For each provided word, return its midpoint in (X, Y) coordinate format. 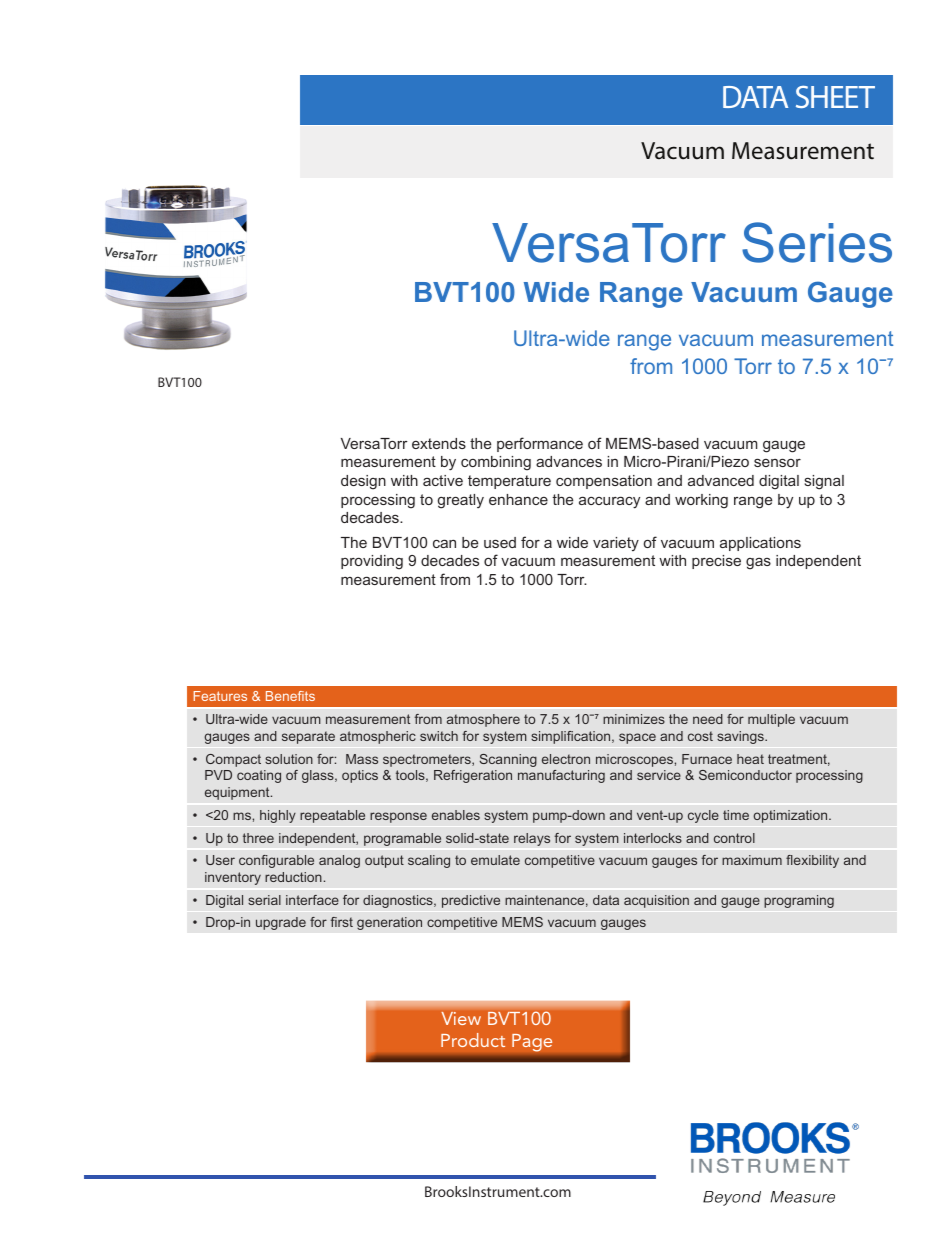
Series (817, 242)
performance (540, 444)
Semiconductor (745, 775)
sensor (777, 462)
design (363, 482)
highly (278, 816)
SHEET (835, 96)
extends (439, 443)
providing (372, 562)
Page (532, 1042)
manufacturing (561, 776)
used (500, 542)
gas (758, 563)
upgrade (281, 923)
